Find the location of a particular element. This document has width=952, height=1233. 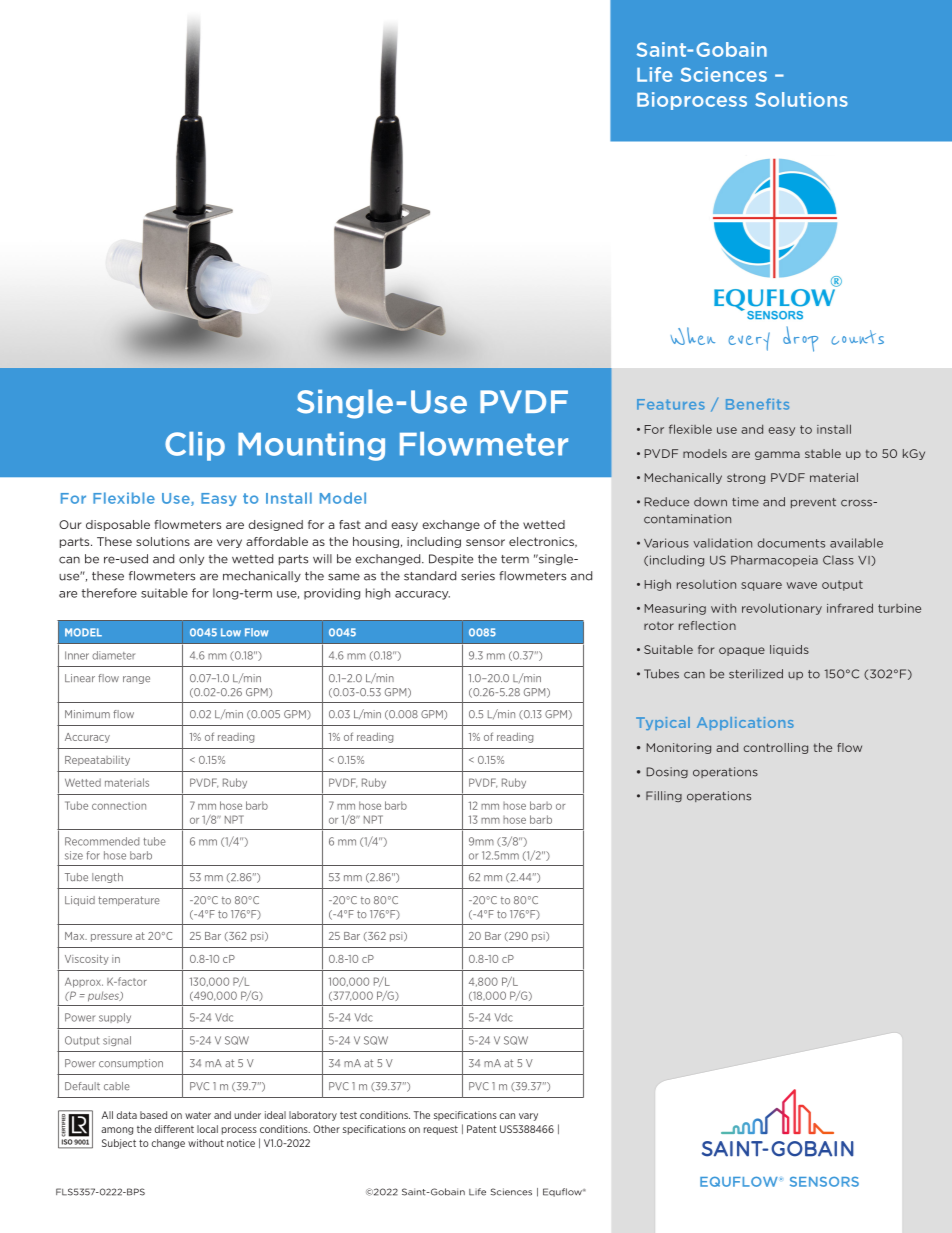

diameter is located at coordinates (113, 655).
